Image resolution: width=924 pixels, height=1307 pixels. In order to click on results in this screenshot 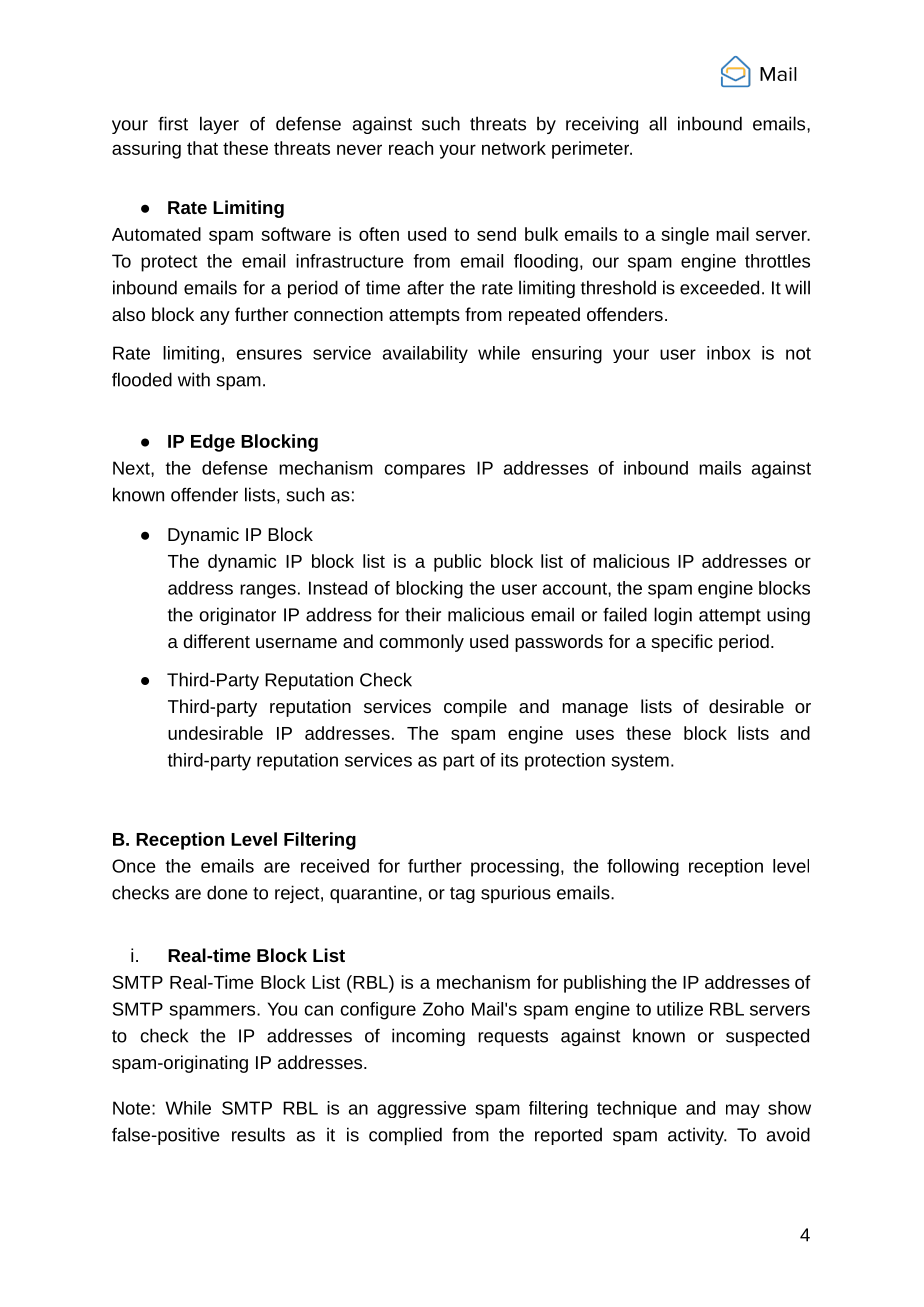, I will do `click(258, 1134)`.
